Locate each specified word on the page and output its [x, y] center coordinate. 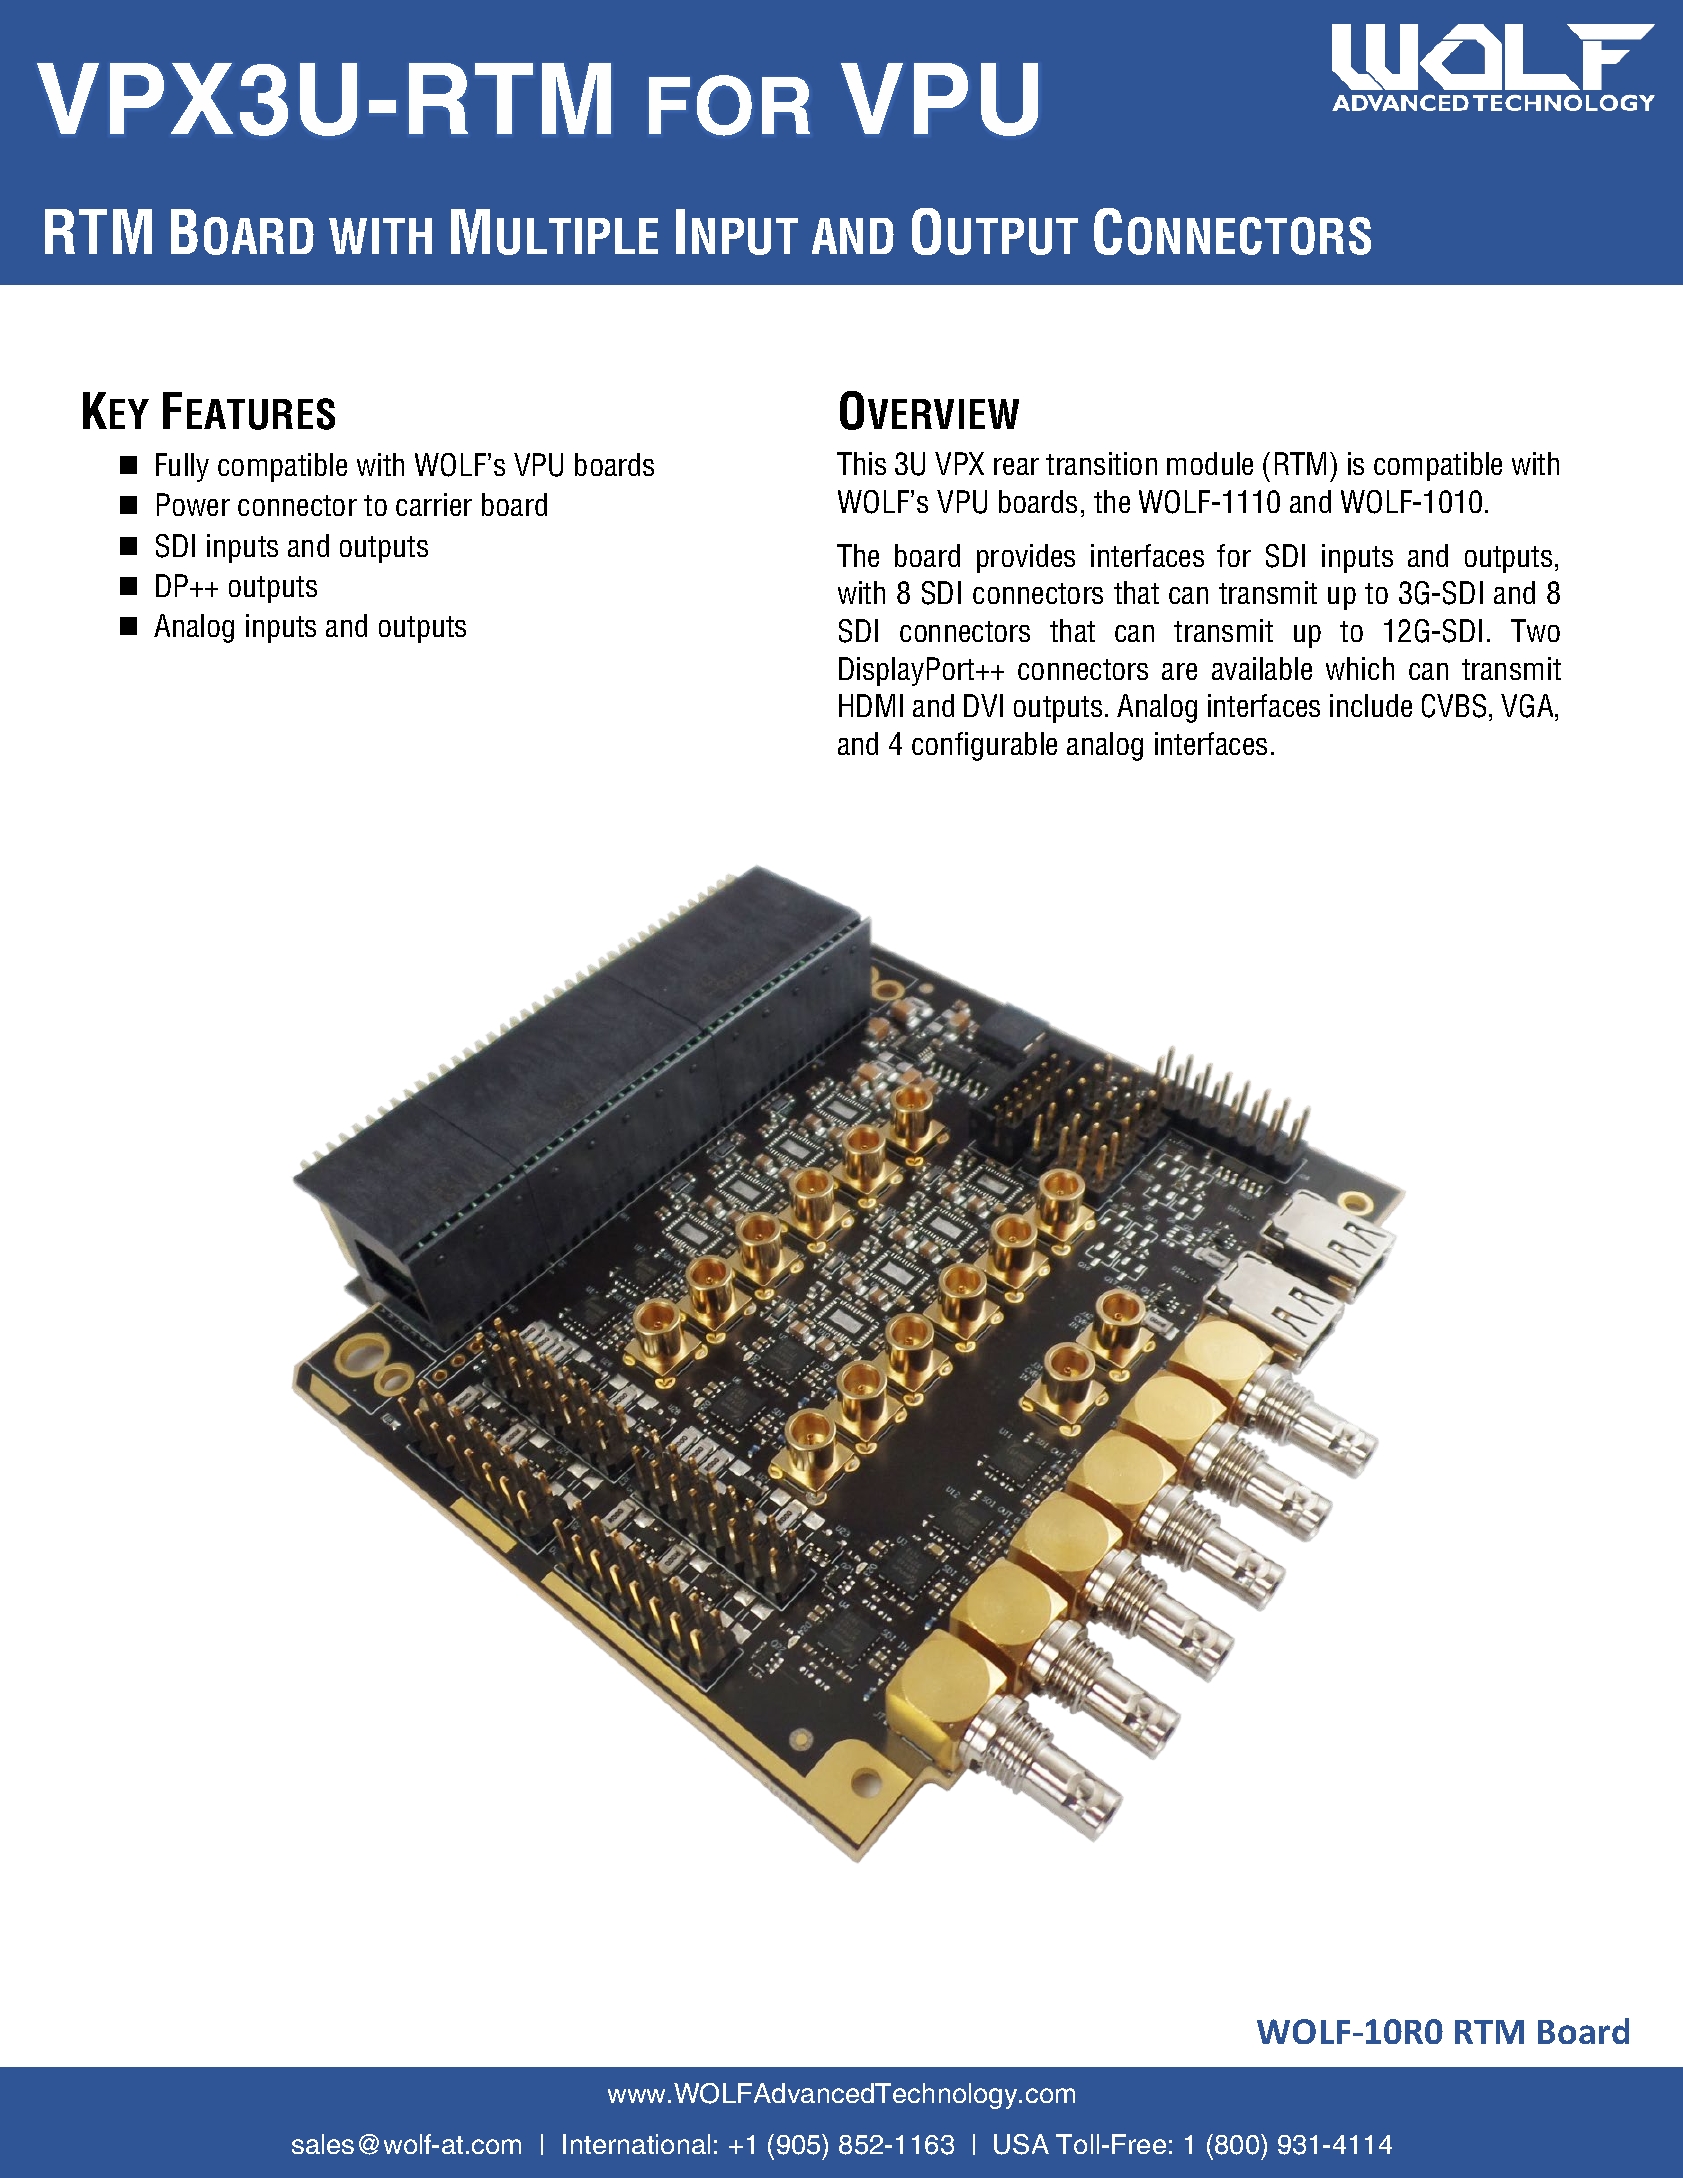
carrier [434, 504]
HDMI [871, 705]
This [861, 463]
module [1210, 463]
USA [1021, 2144]
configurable [984, 746]
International [636, 2144]
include [1371, 705]
